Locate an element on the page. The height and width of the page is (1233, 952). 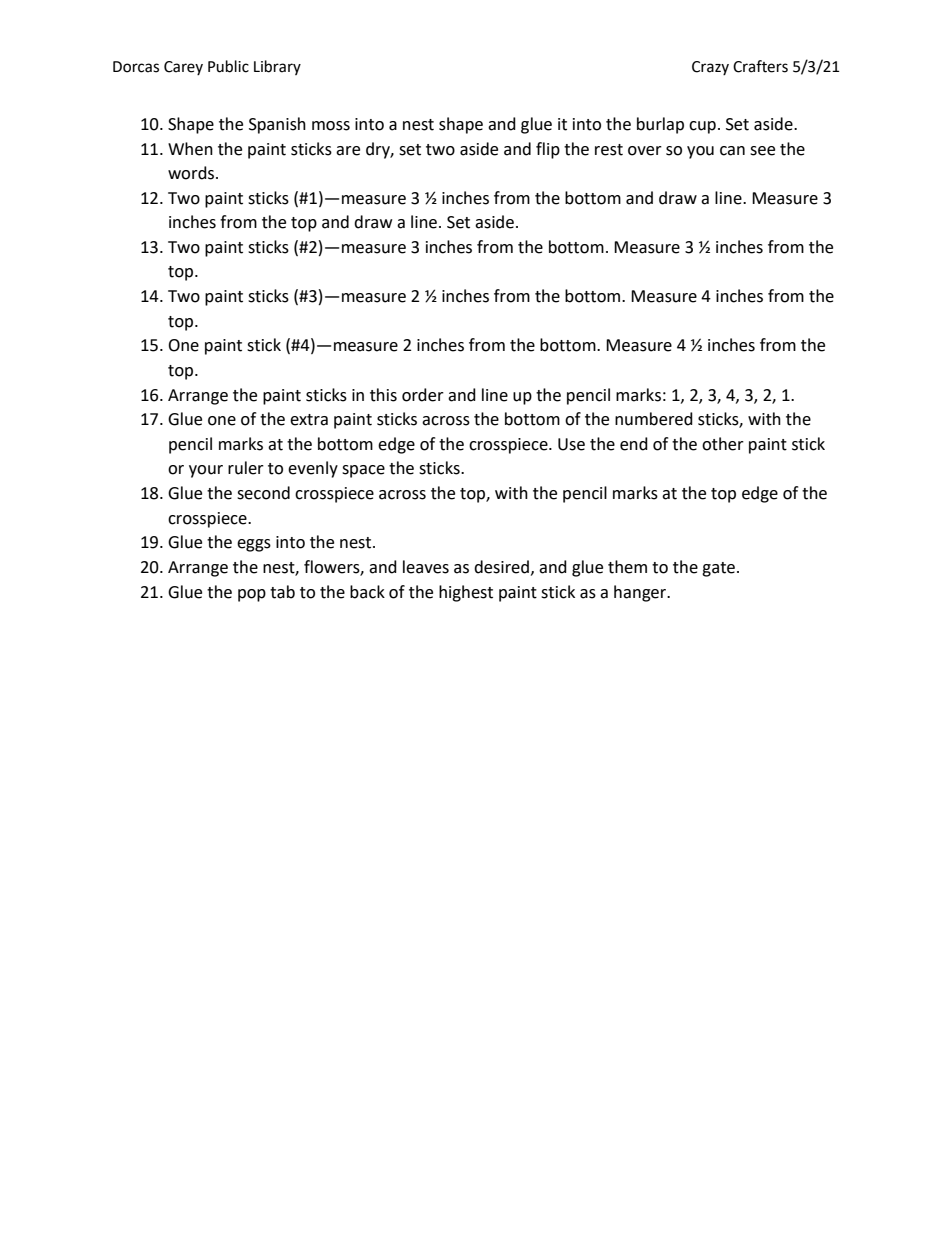
over is located at coordinates (645, 151).
